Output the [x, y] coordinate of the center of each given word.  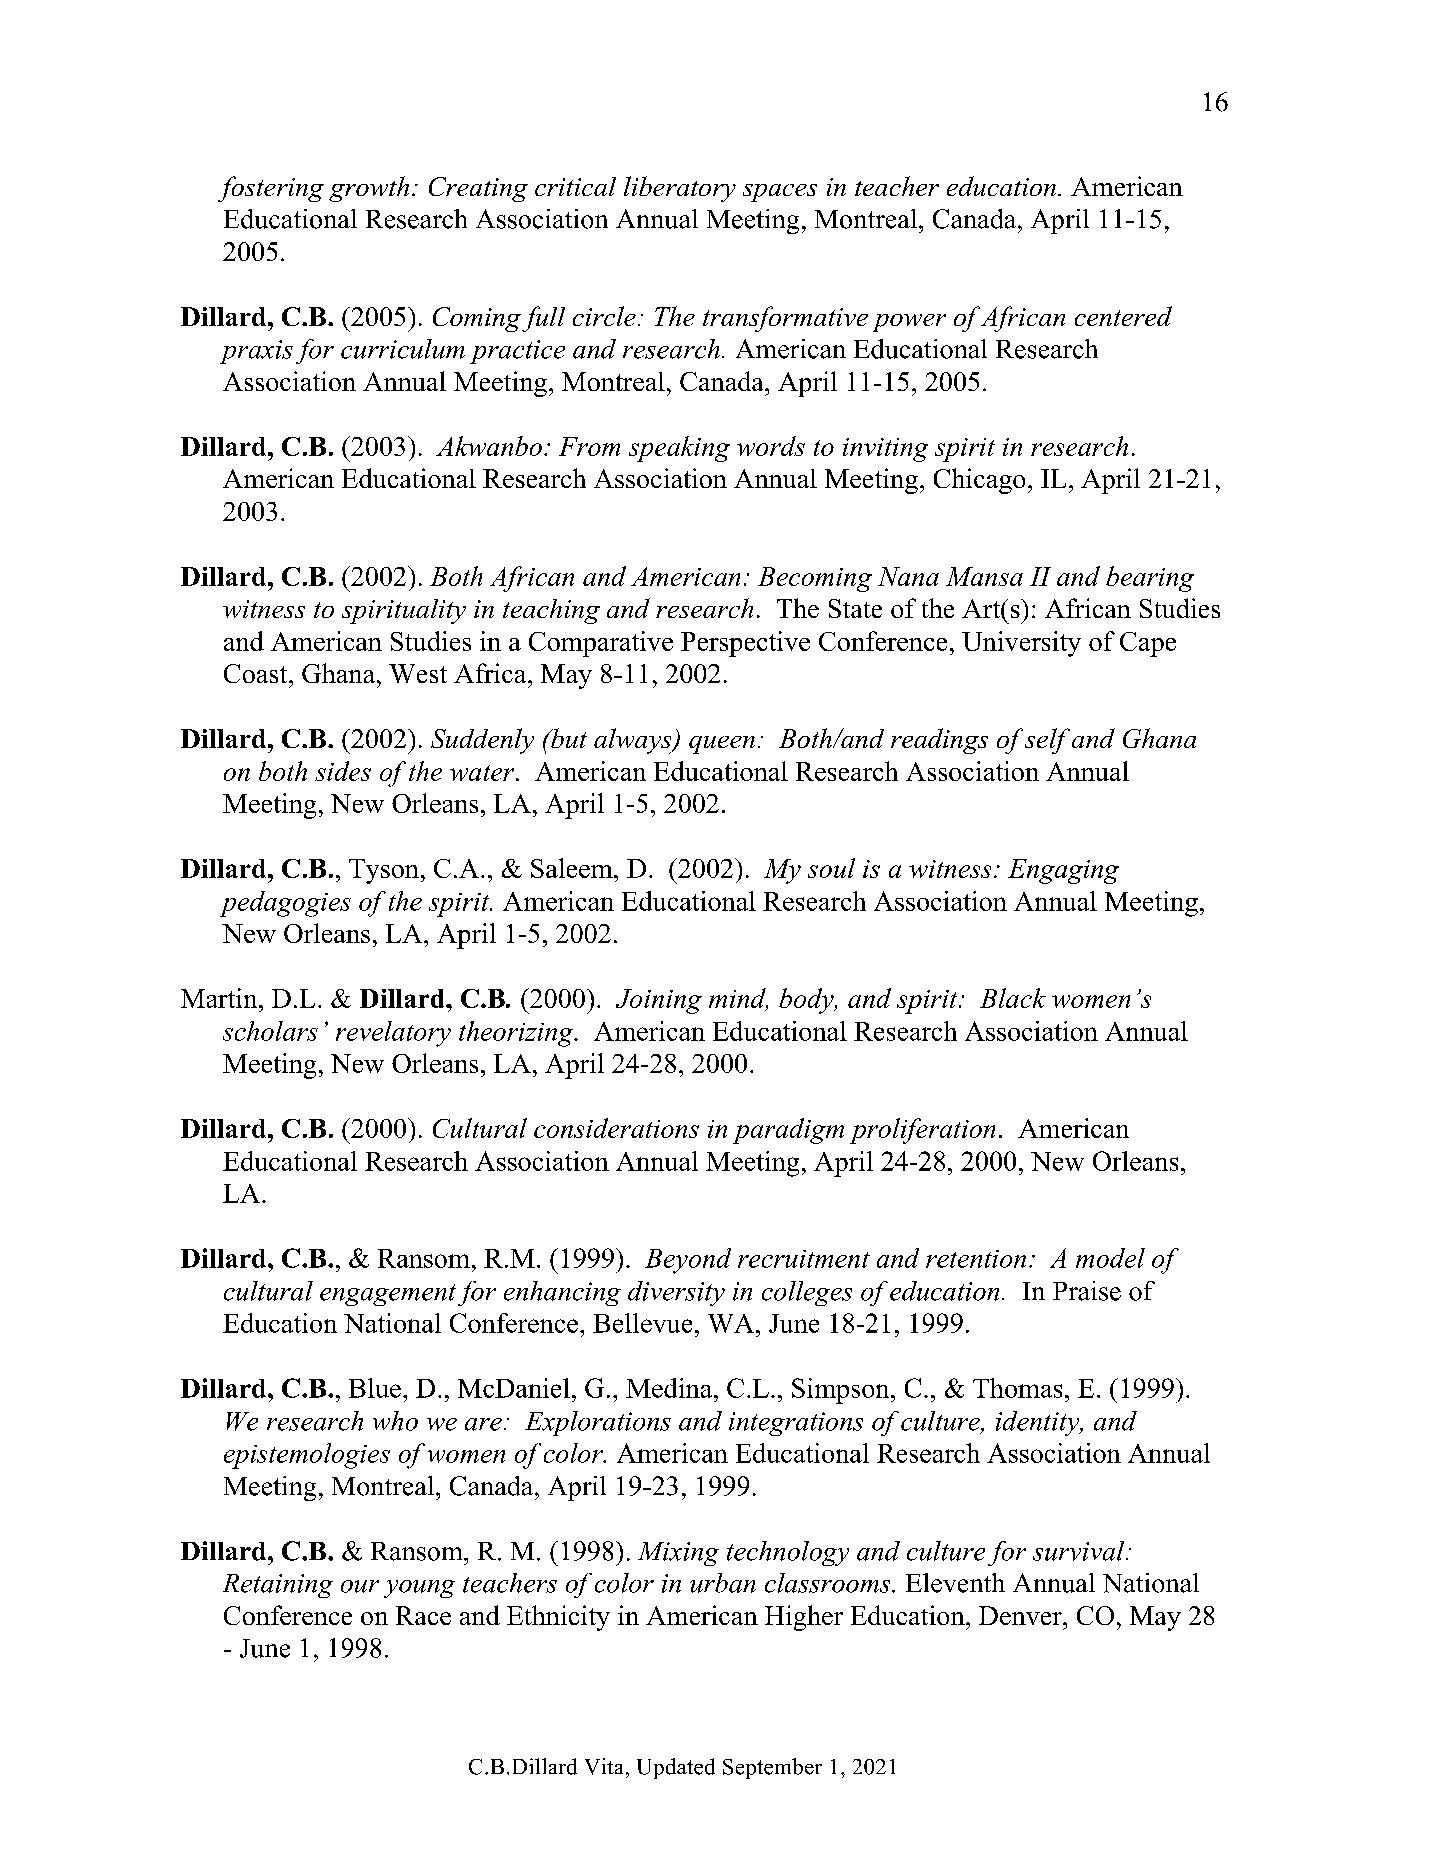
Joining [659, 1001]
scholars [270, 1031]
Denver [1021, 1615]
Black [1013, 998]
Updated [676, 1768]
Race [423, 1615]
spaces [780, 193]
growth [369, 189]
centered [1123, 316]
